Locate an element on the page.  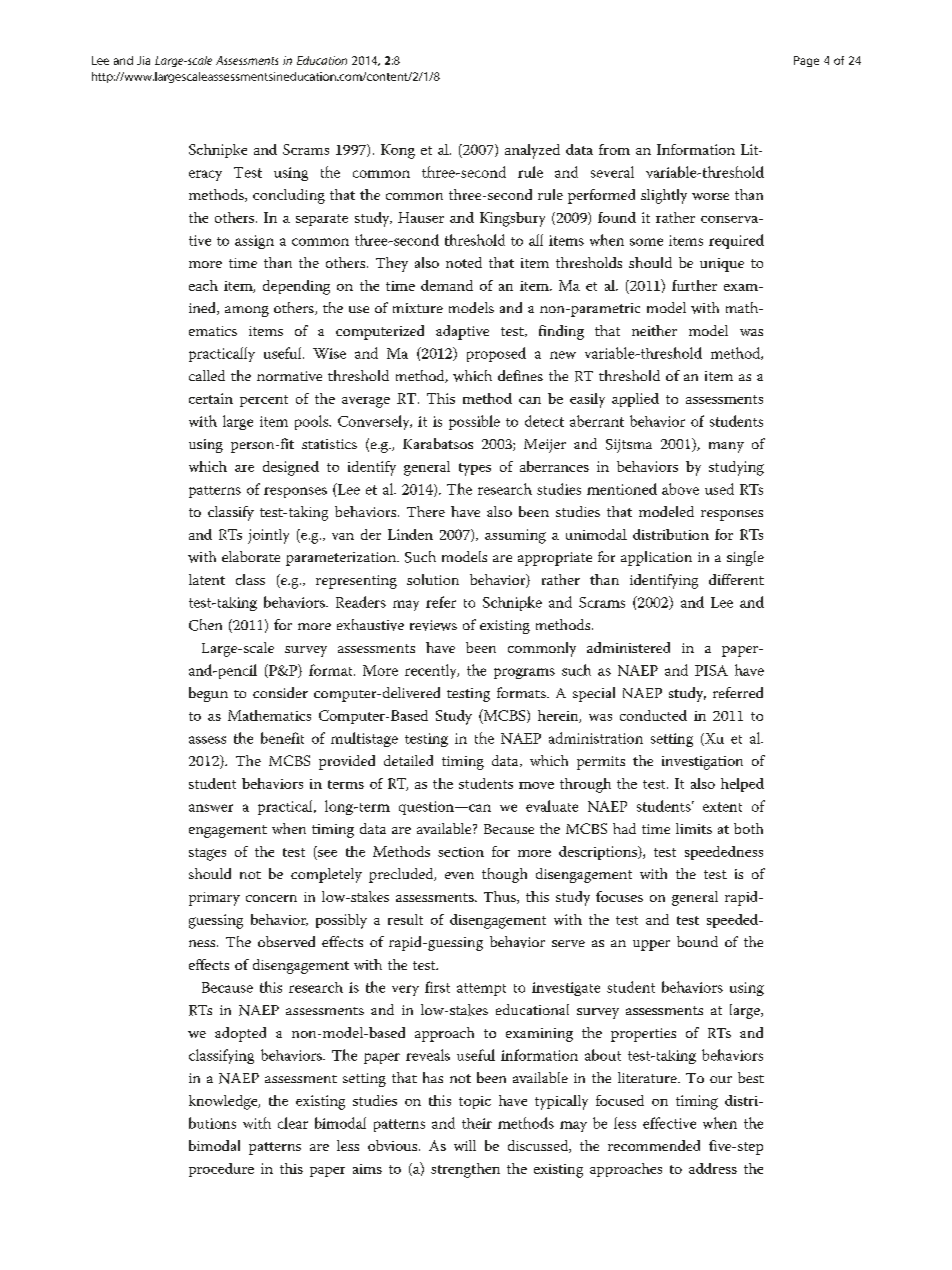
helped is located at coordinates (742, 785).
